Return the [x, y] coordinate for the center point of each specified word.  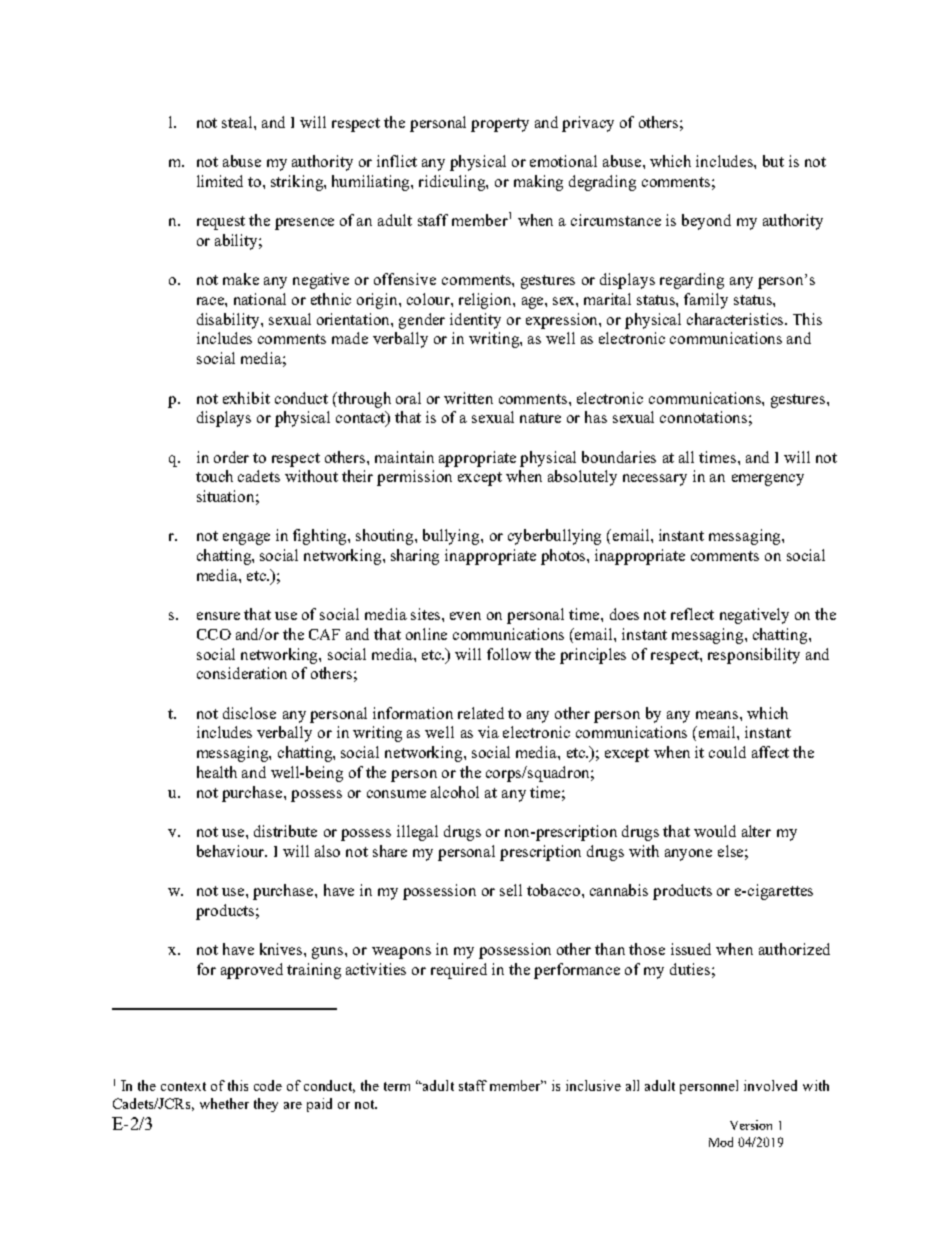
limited [220, 181]
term [397, 1086]
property [500, 125]
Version [751, 1125]
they [266, 1105]
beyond [706, 222]
